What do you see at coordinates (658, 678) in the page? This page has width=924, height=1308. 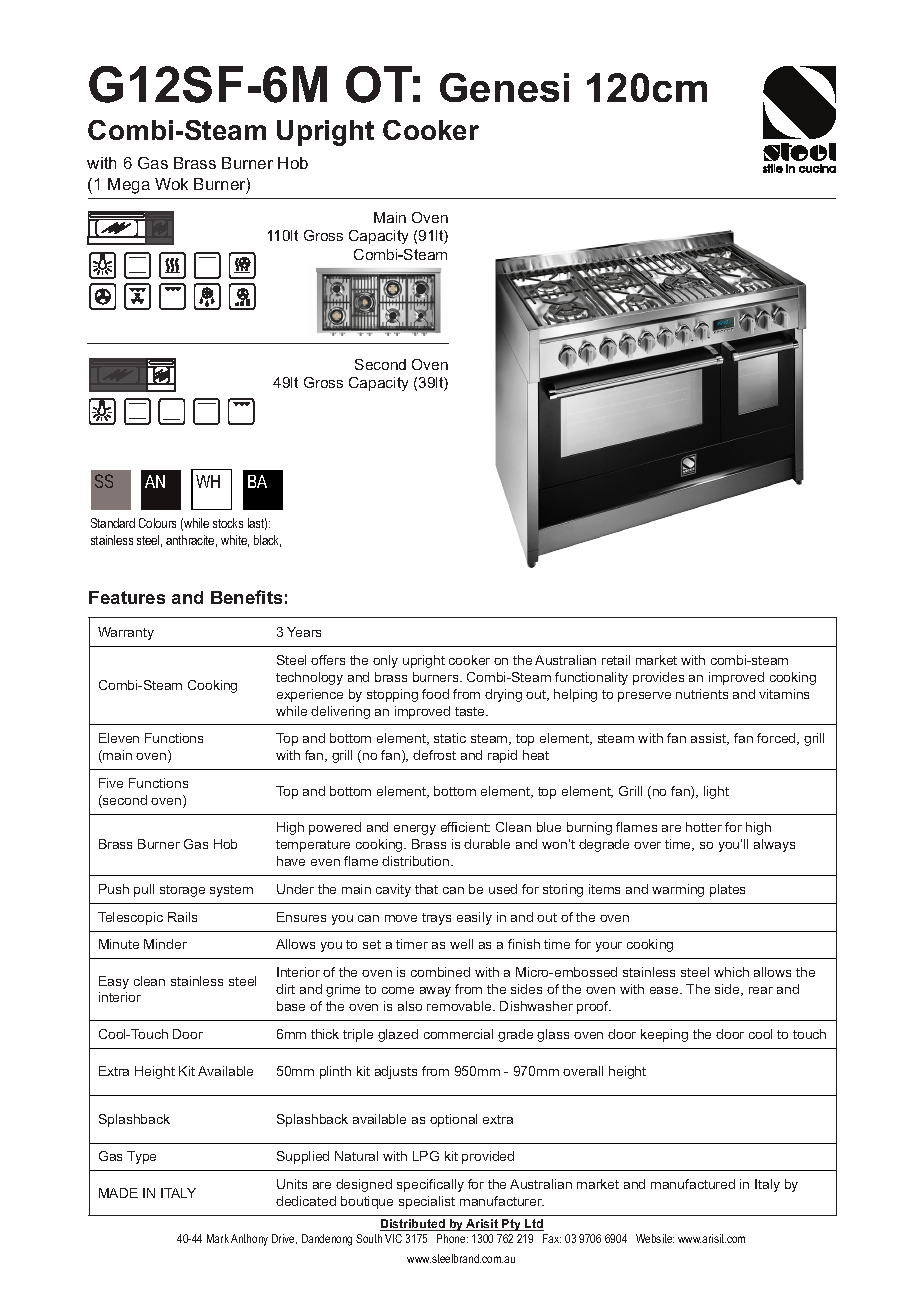 I see `provides` at bounding box center [658, 678].
